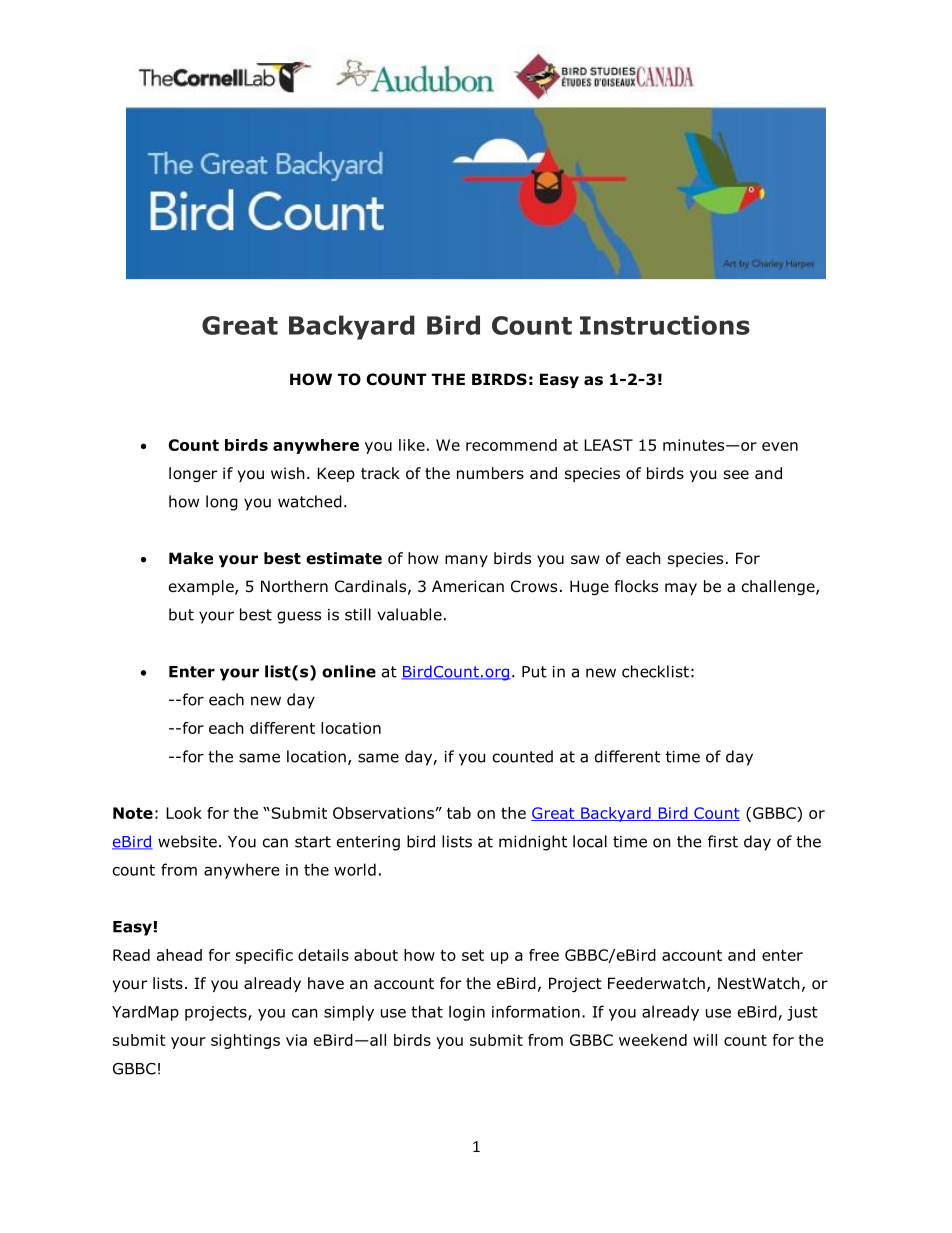 The height and width of the screenshot is (1233, 952). I want to click on sightings, so click(245, 1041).
